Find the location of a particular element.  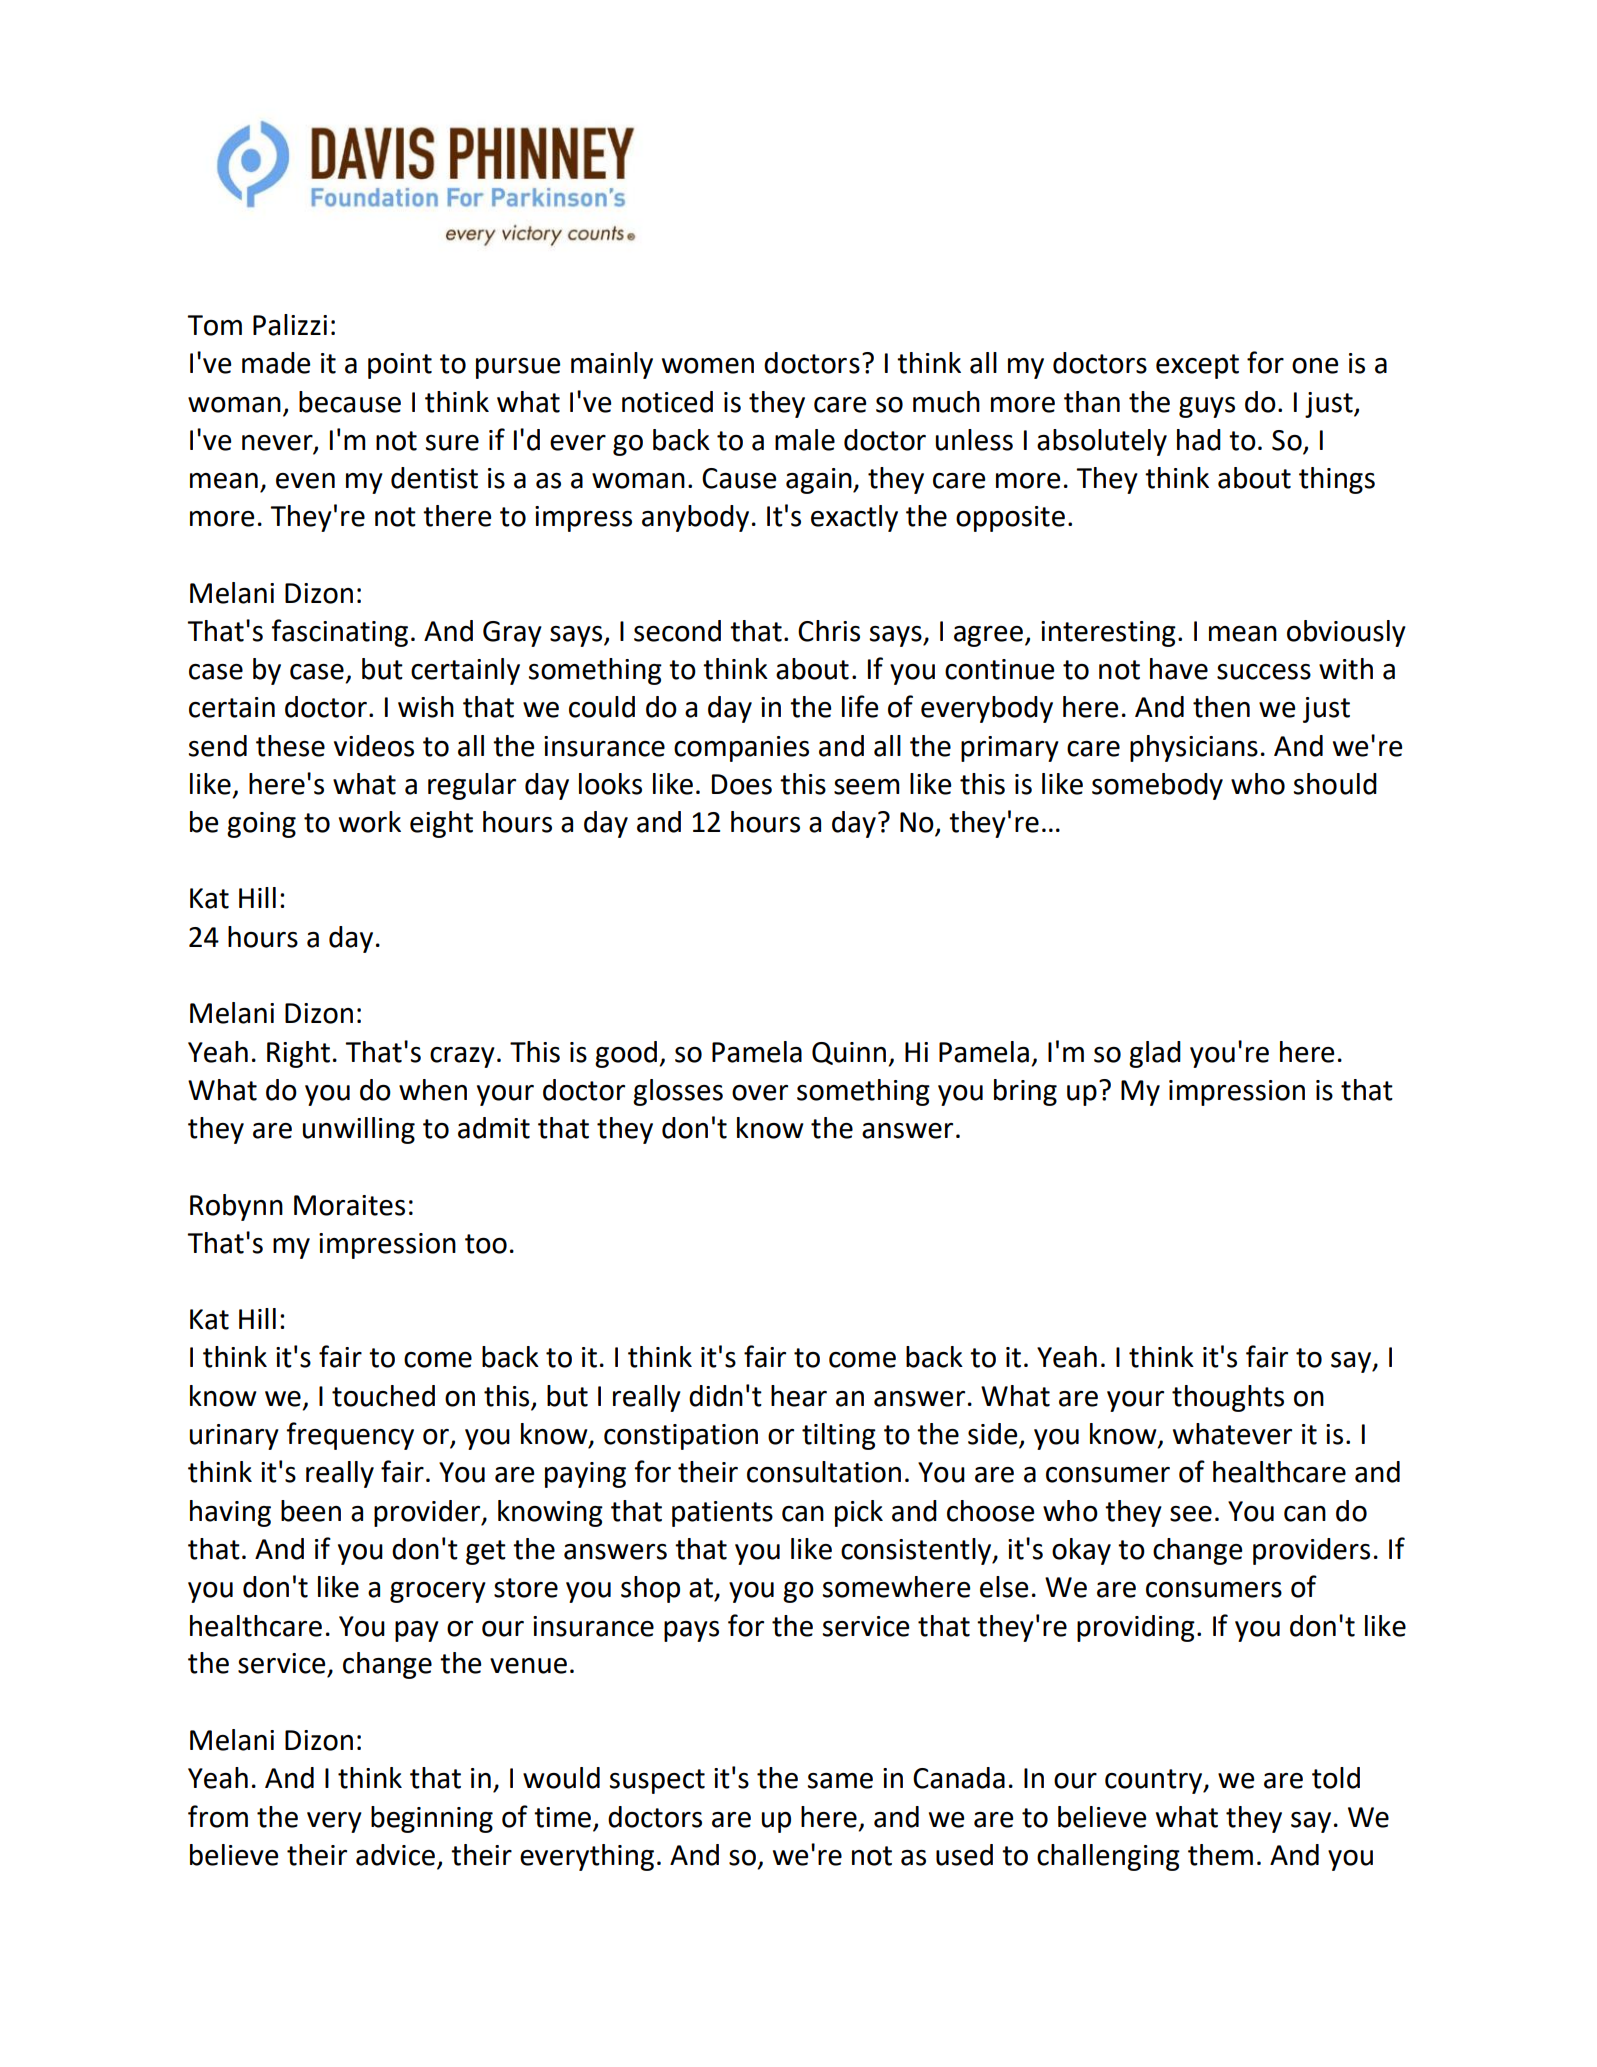

same is located at coordinates (840, 1781).
